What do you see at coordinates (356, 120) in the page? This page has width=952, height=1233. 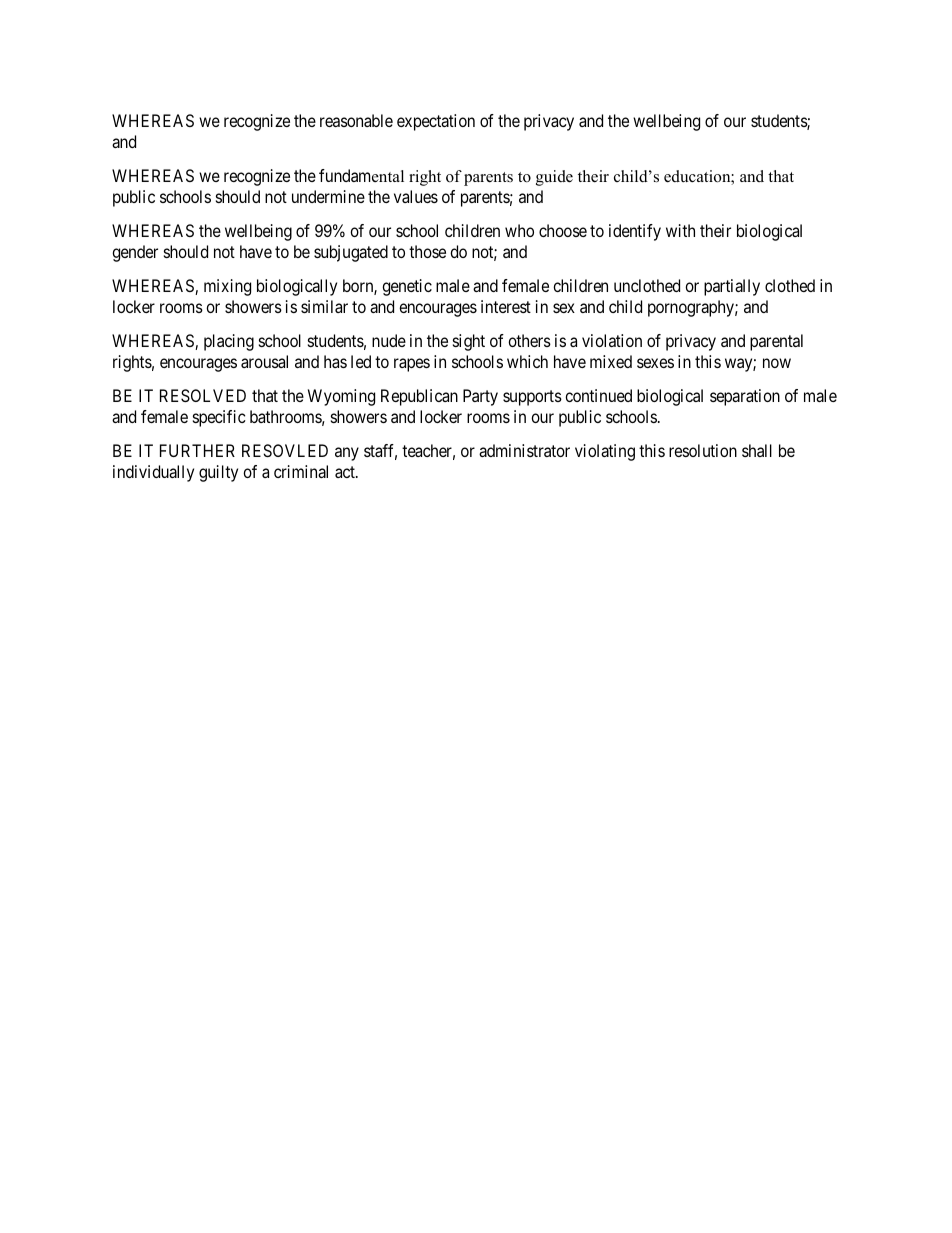 I see `reasonable` at bounding box center [356, 120].
